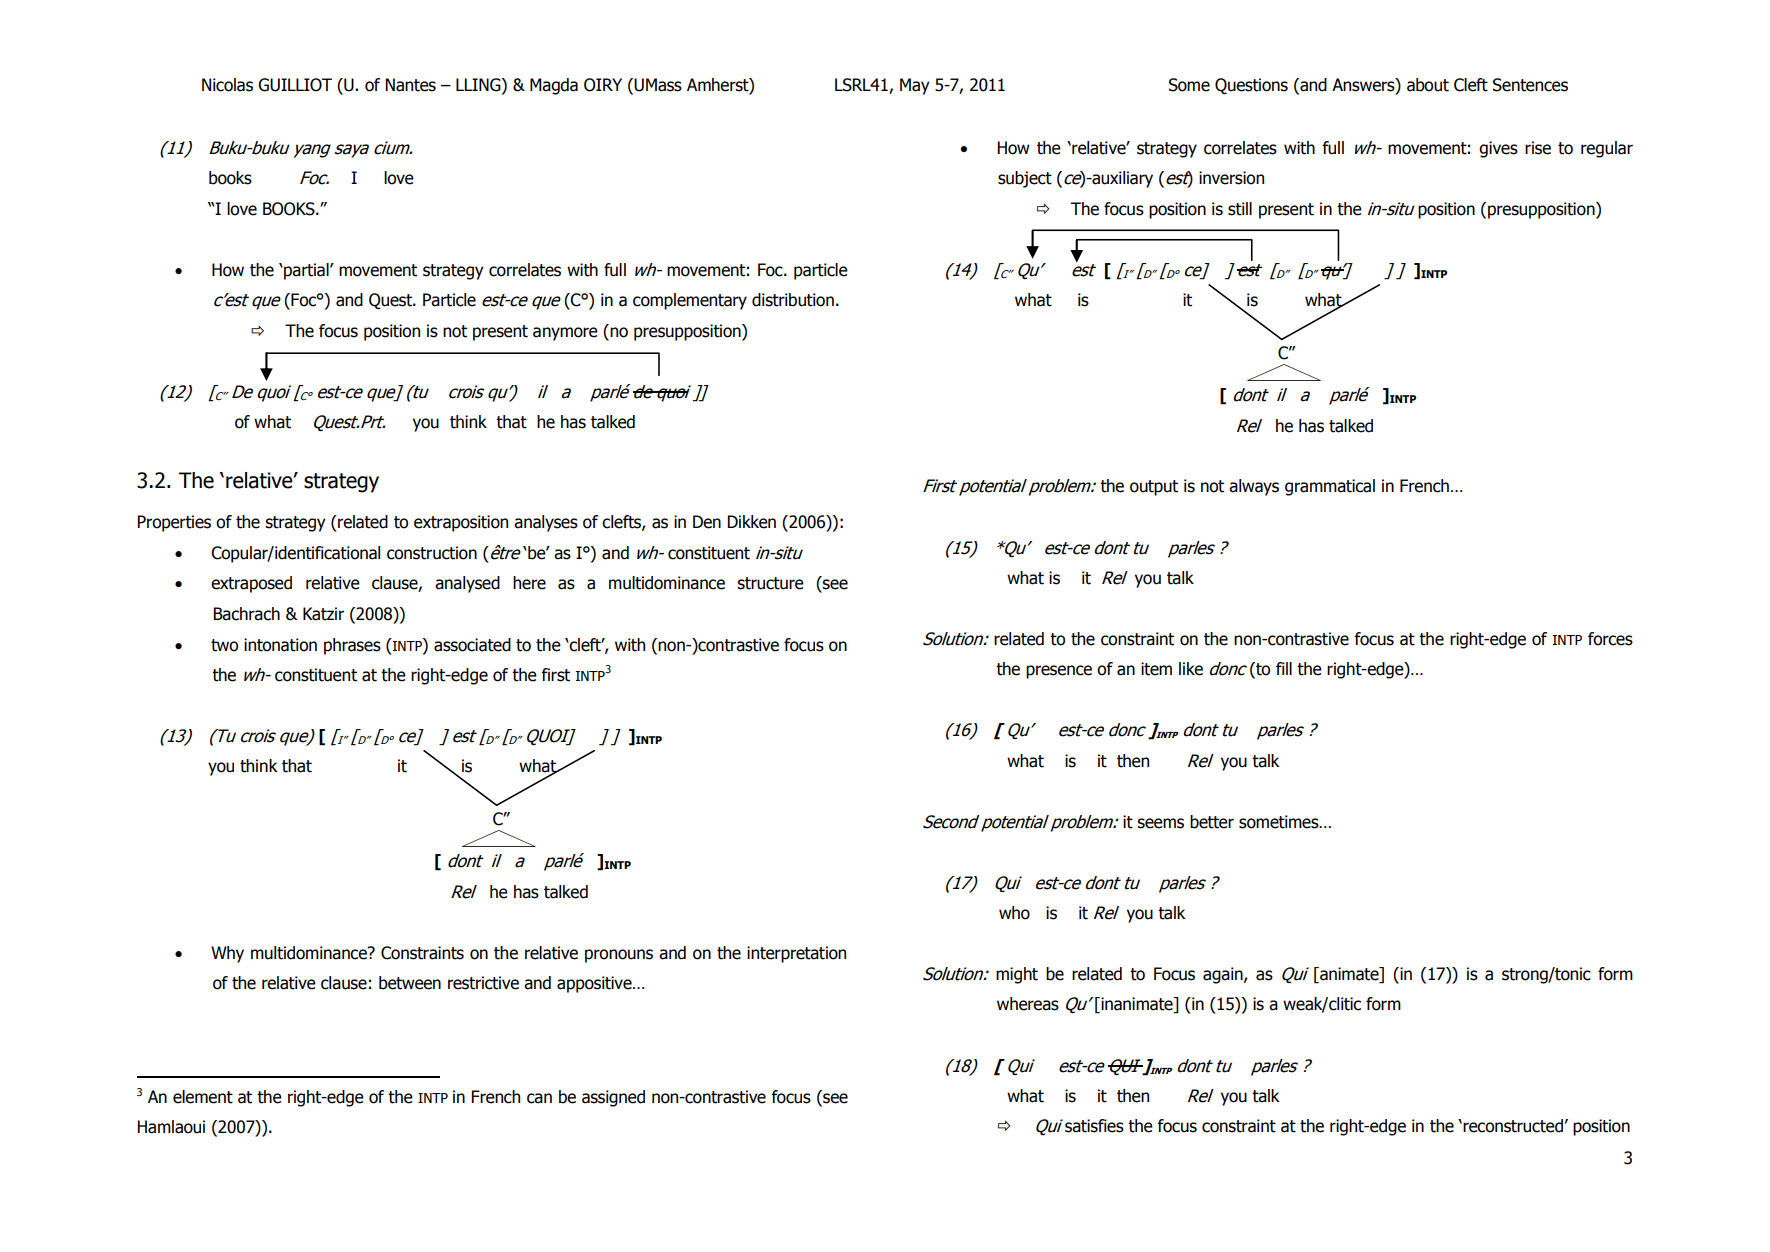 The height and width of the screenshot is (1252, 1770). Describe the element at coordinates (410, 85) in the screenshot. I see `Nantes` at that location.
